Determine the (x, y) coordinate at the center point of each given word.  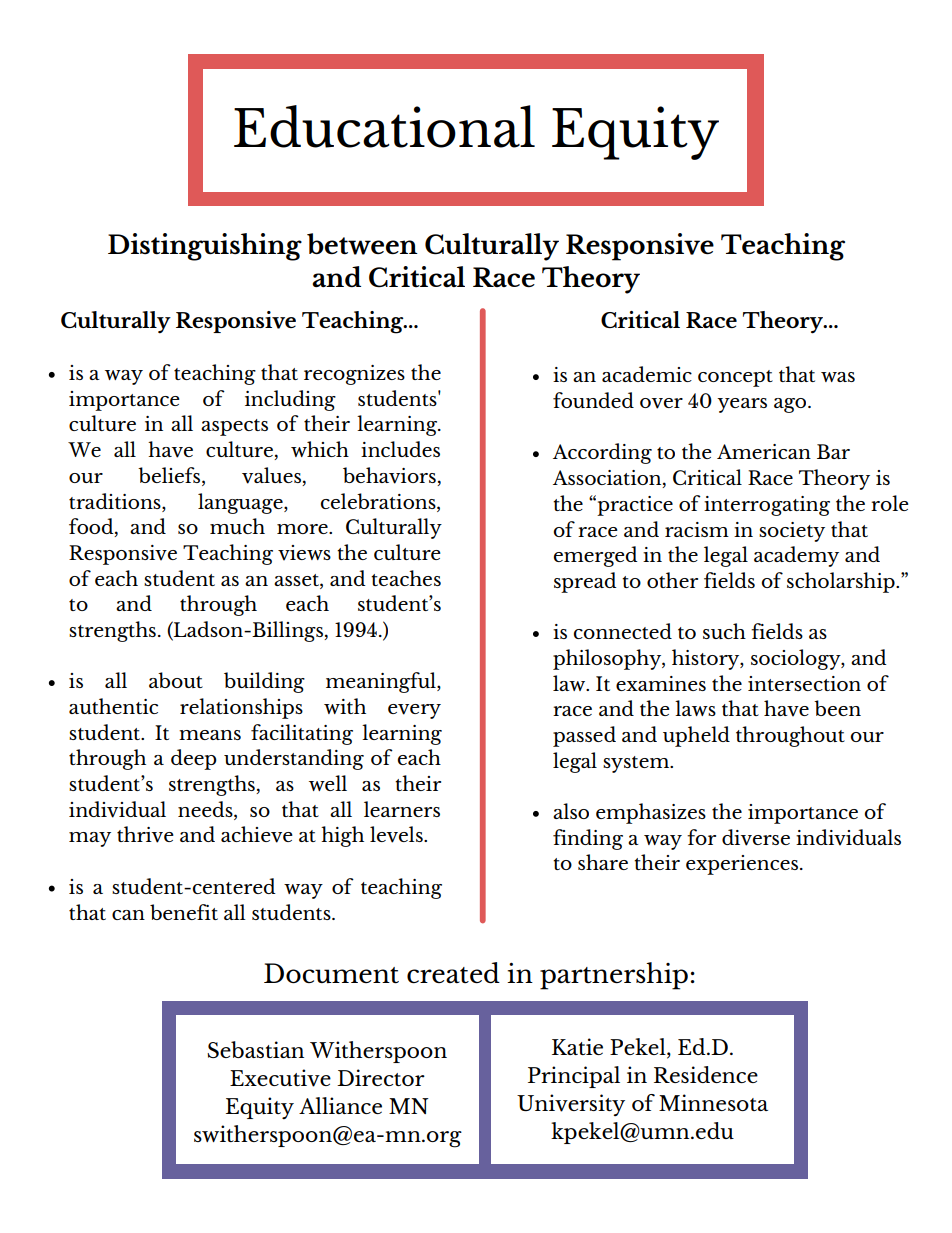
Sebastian (255, 1049)
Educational (384, 126)
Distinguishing (205, 247)
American (764, 451)
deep (194, 759)
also (571, 811)
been (837, 708)
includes (400, 449)
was (838, 377)
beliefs (170, 475)
